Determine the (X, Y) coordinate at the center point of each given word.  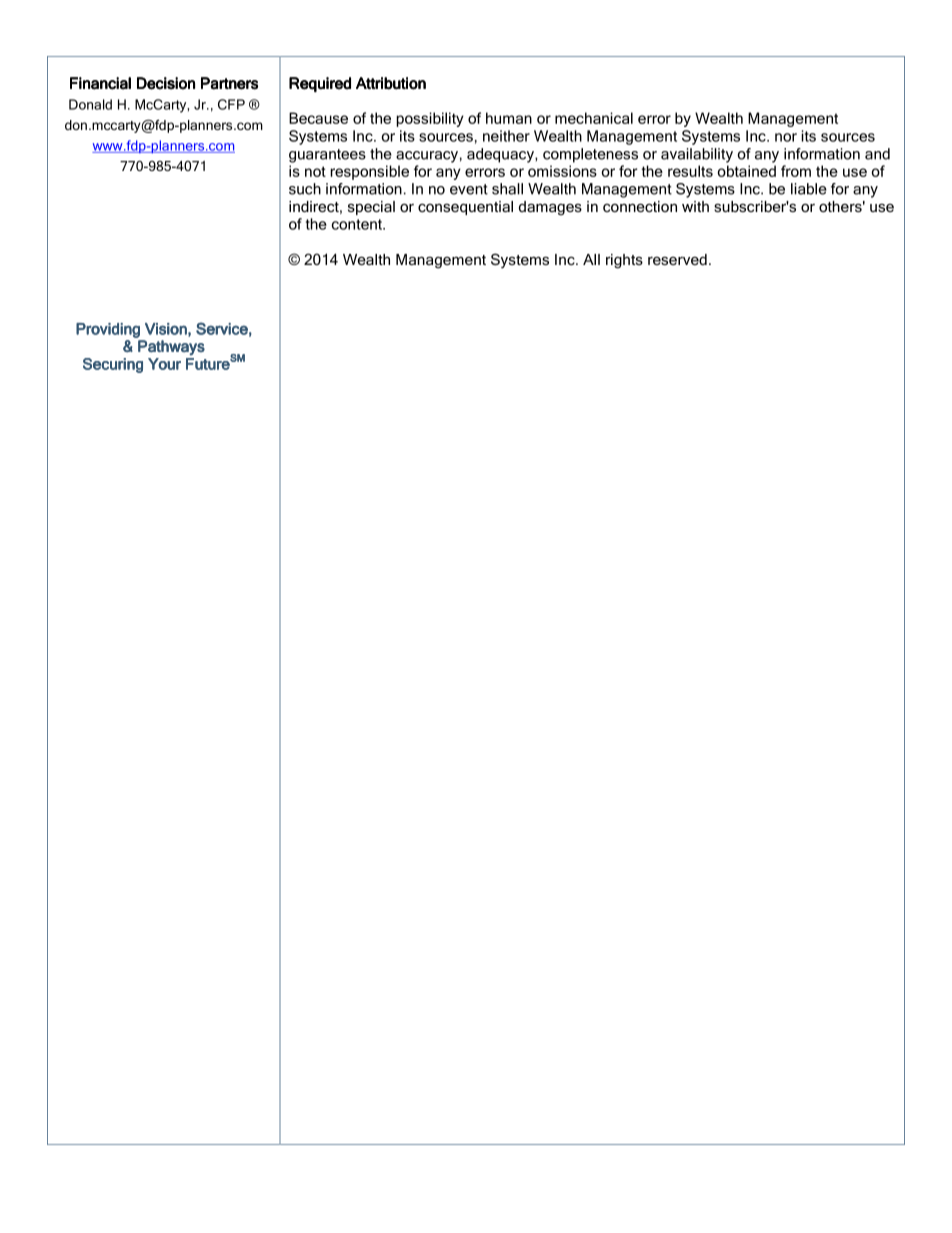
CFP (231, 104)
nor (786, 137)
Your (164, 364)
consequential (465, 208)
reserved (677, 259)
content (358, 224)
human (509, 118)
